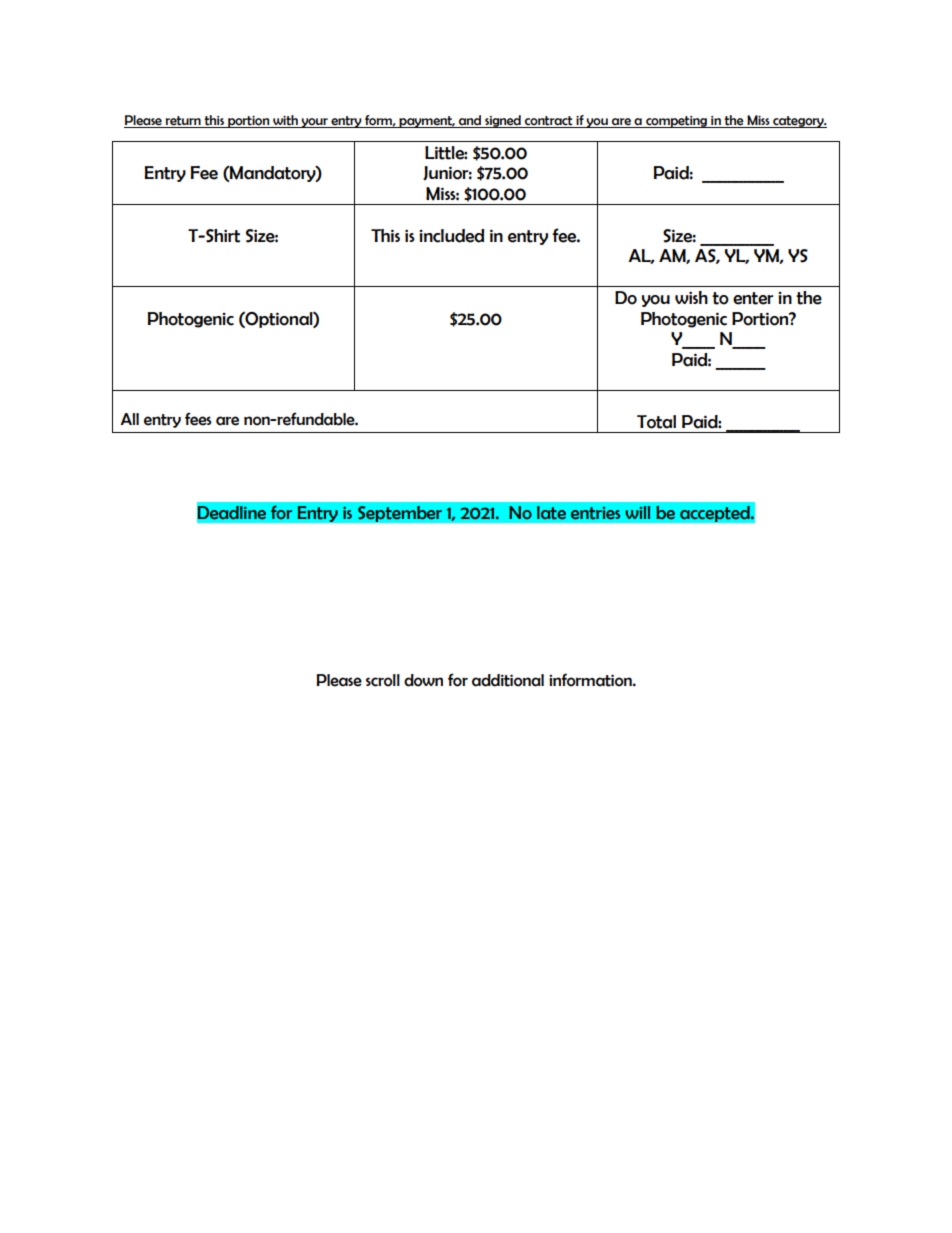  I want to click on fees, so click(198, 419).
